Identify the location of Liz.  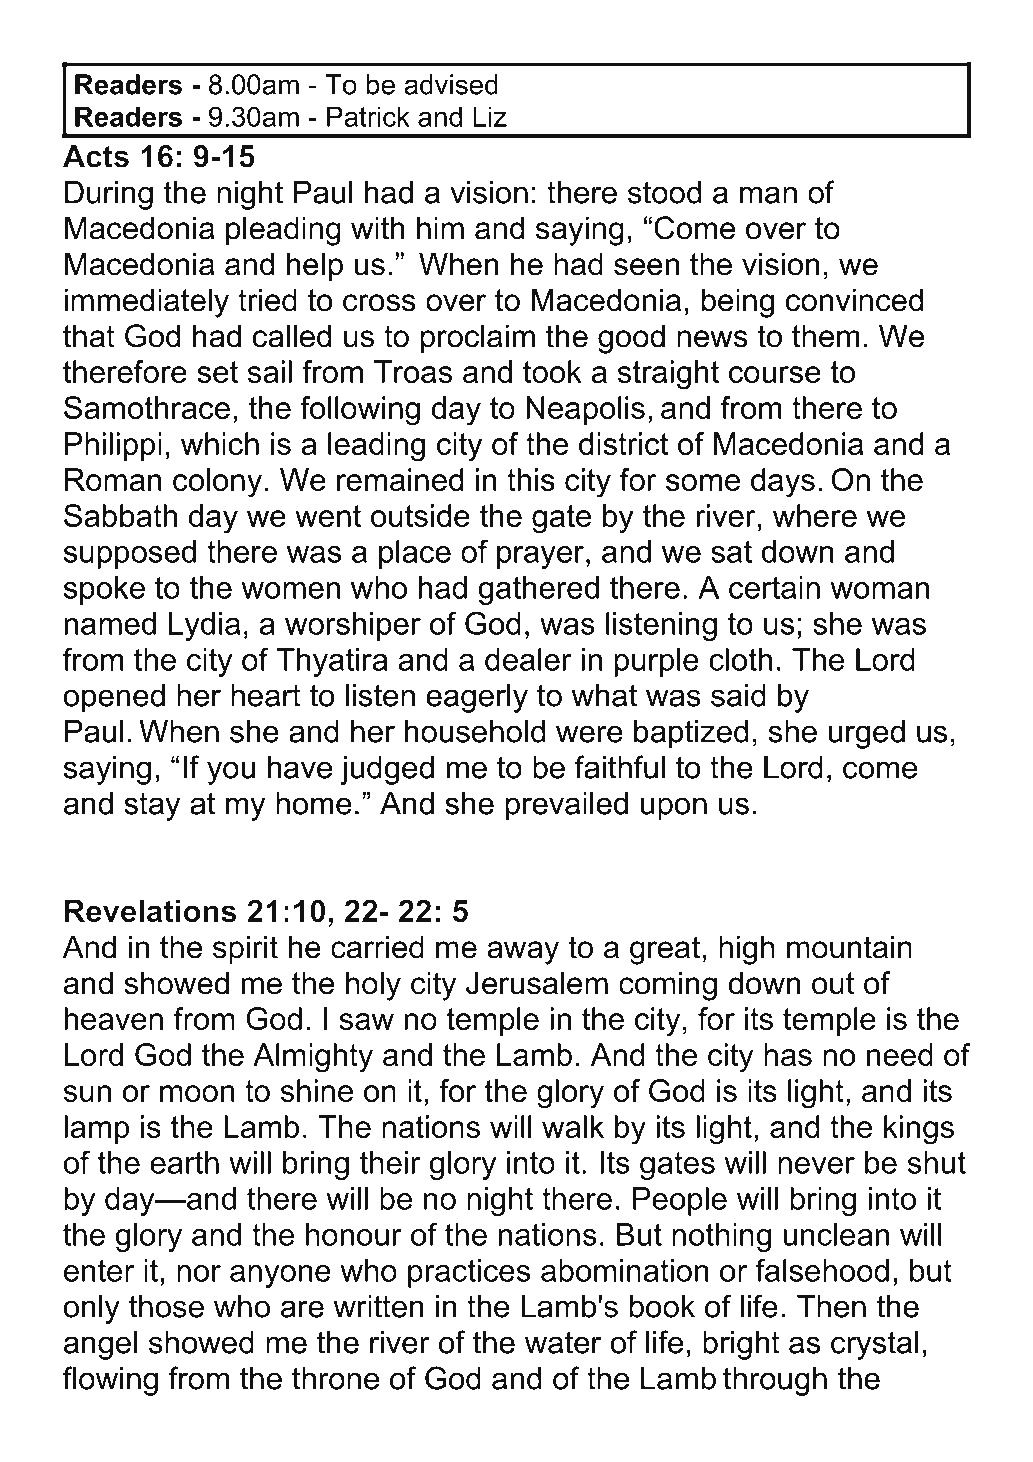
(490, 116).
